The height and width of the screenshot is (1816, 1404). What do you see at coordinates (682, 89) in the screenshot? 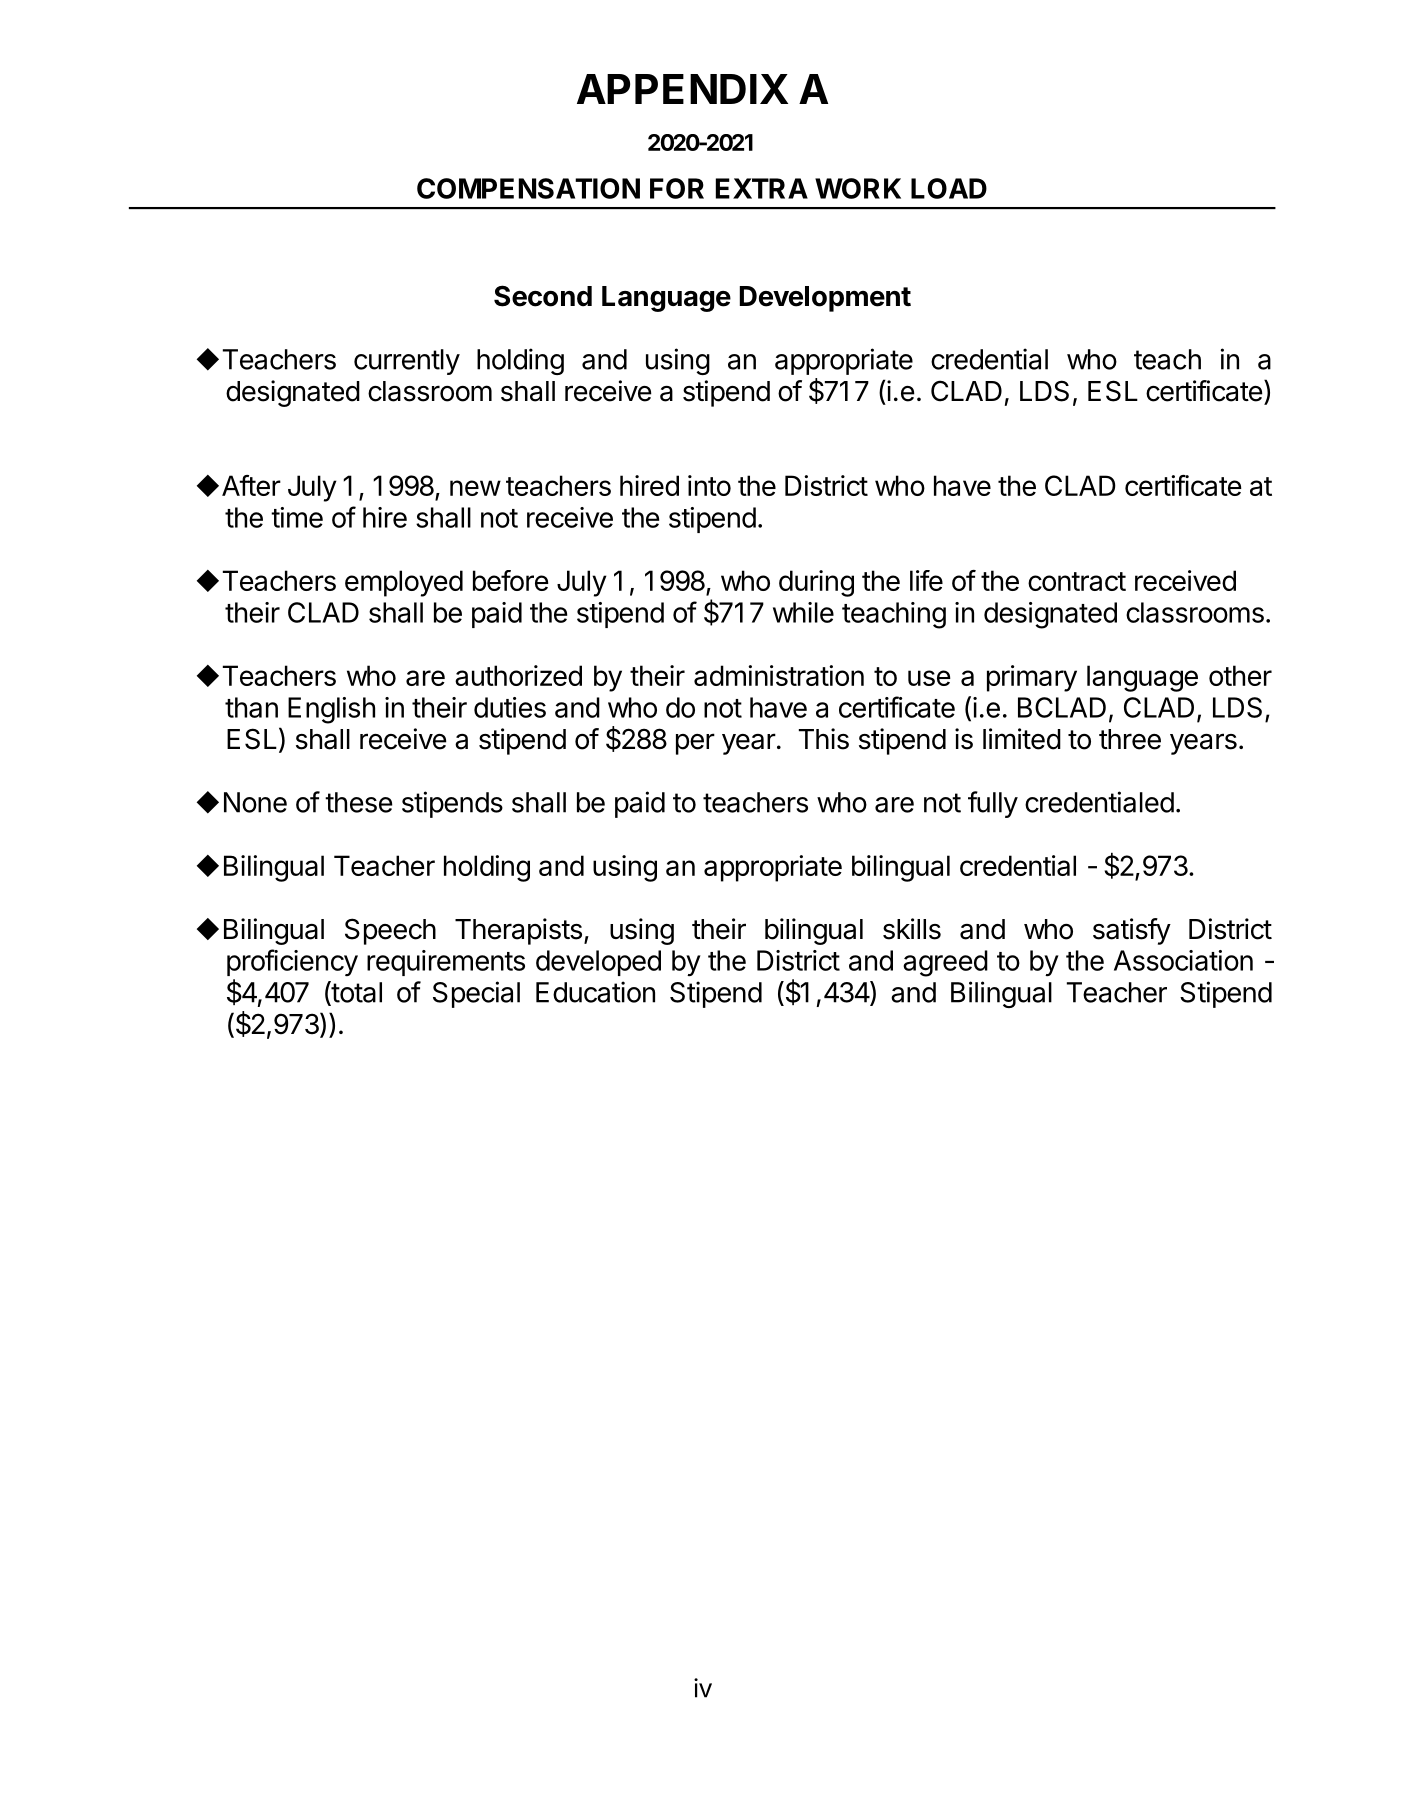
I see `APPENDIX` at bounding box center [682, 89].
